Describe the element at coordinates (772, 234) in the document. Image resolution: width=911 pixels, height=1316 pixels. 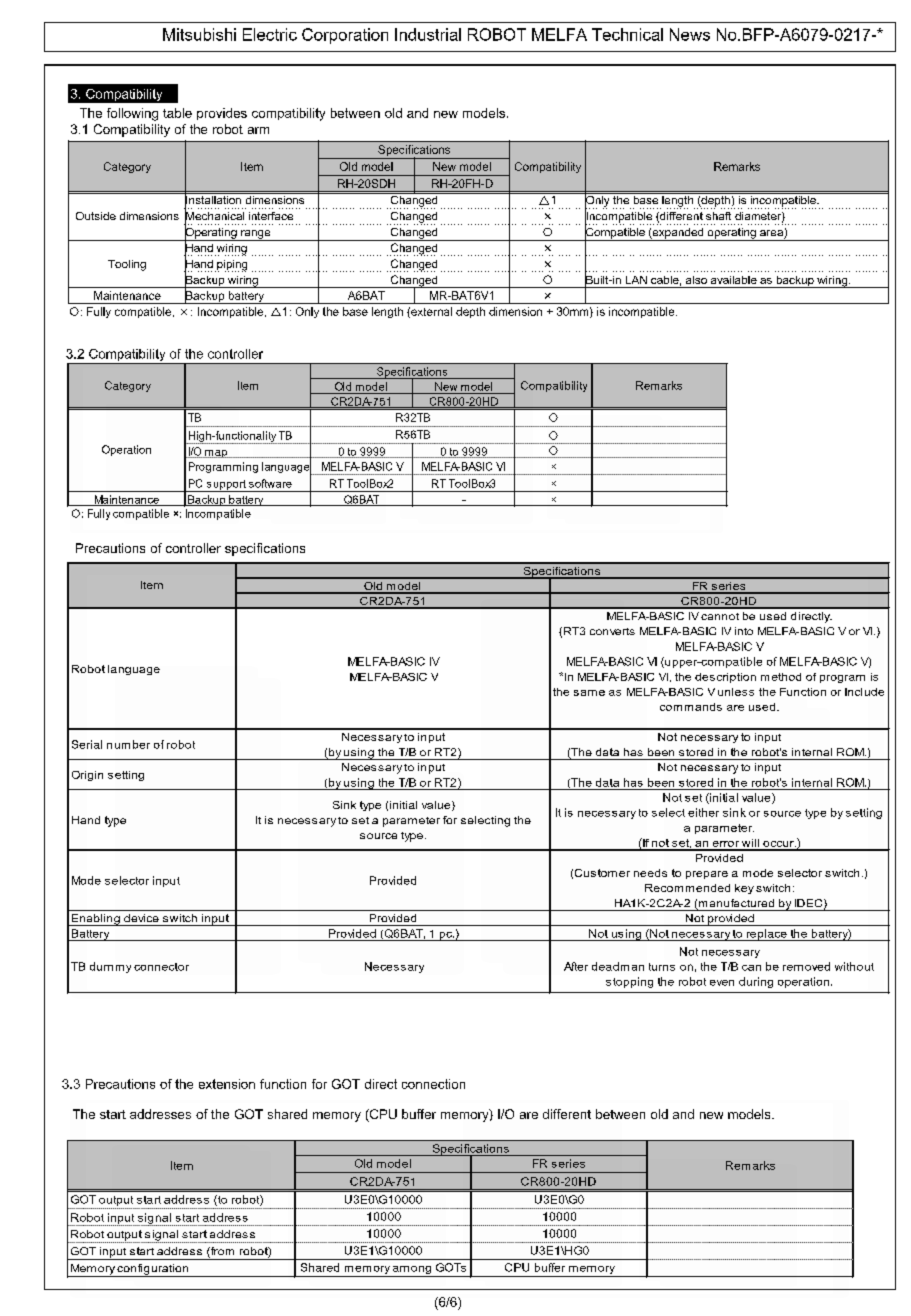
I see `area` at that location.
